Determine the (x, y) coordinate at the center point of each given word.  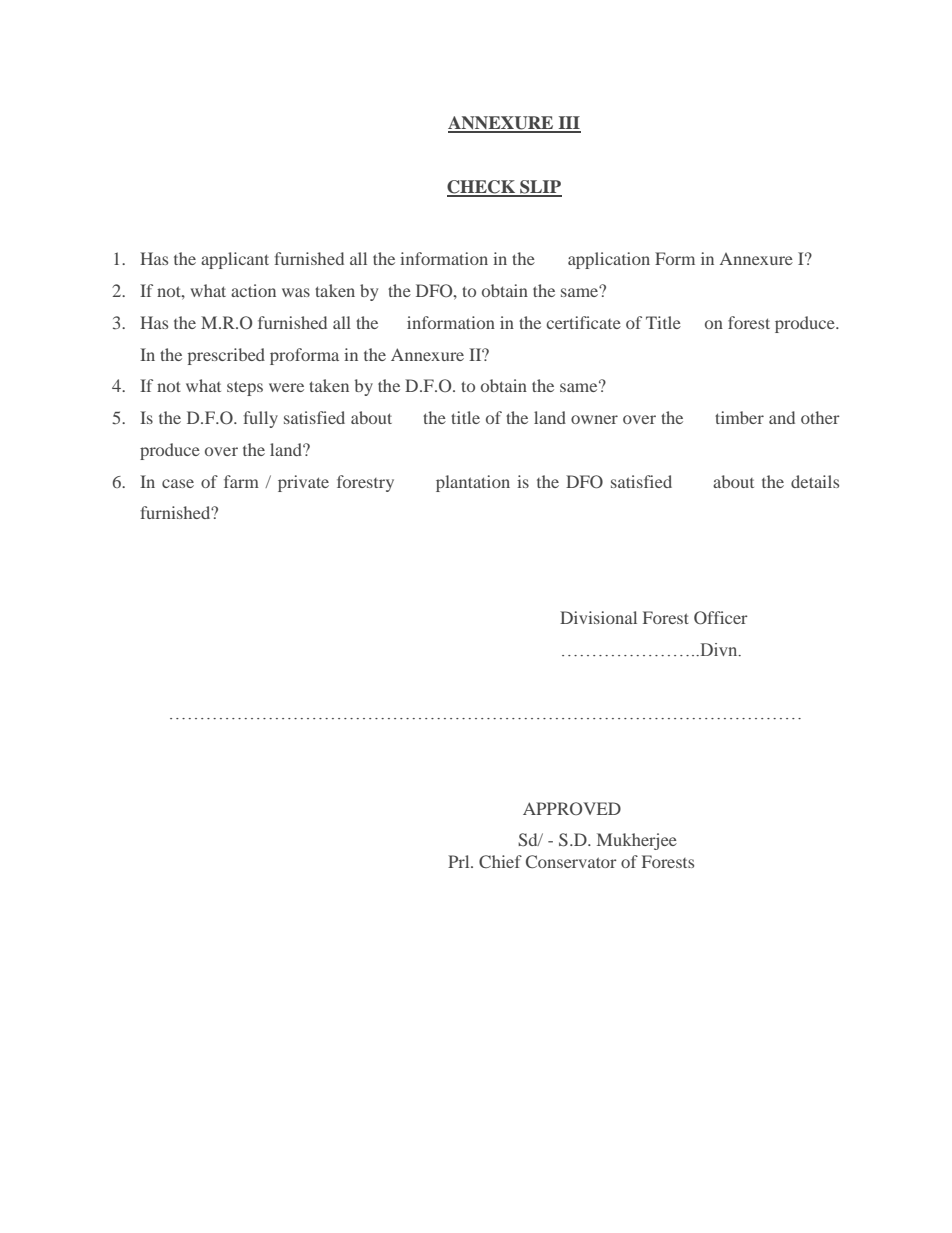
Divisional (598, 617)
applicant (235, 260)
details (815, 481)
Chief (500, 861)
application (609, 260)
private (303, 483)
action (253, 290)
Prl (460, 861)
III (568, 124)
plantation (473, 483)
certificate (584, 322)
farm (241, 481)
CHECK (482, 188)
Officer (721, 618)
